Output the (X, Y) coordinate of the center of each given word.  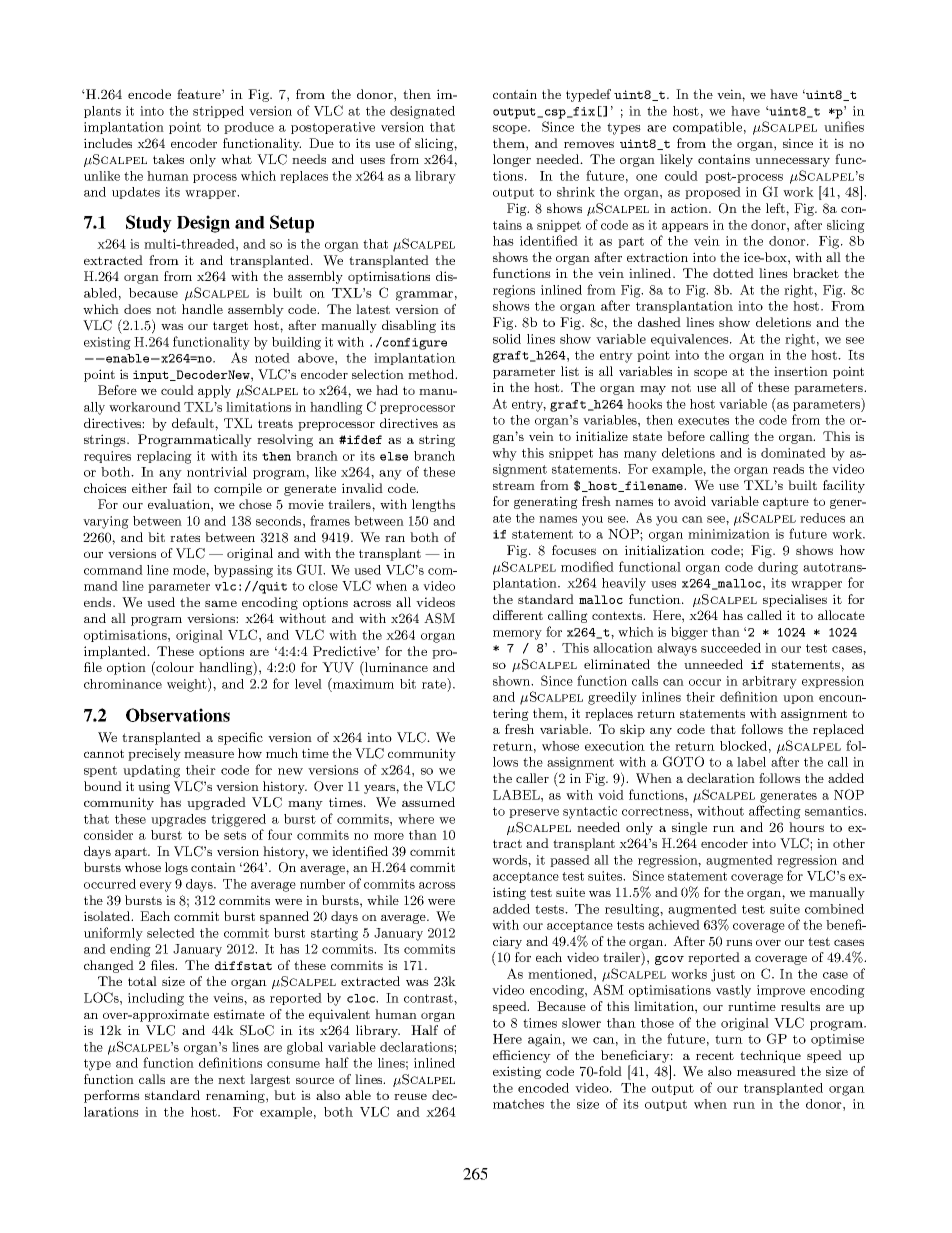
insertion (801, 371)
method (432, 374)
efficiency (522, 1056)
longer (512, 160)
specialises (795, 600)
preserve (534, 813)
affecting (775, 812)
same (221, 603)
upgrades (178, 820)
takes (168, 159)
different (518, 615)
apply (214, 391)
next (231, 1079)
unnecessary (792, 162)
